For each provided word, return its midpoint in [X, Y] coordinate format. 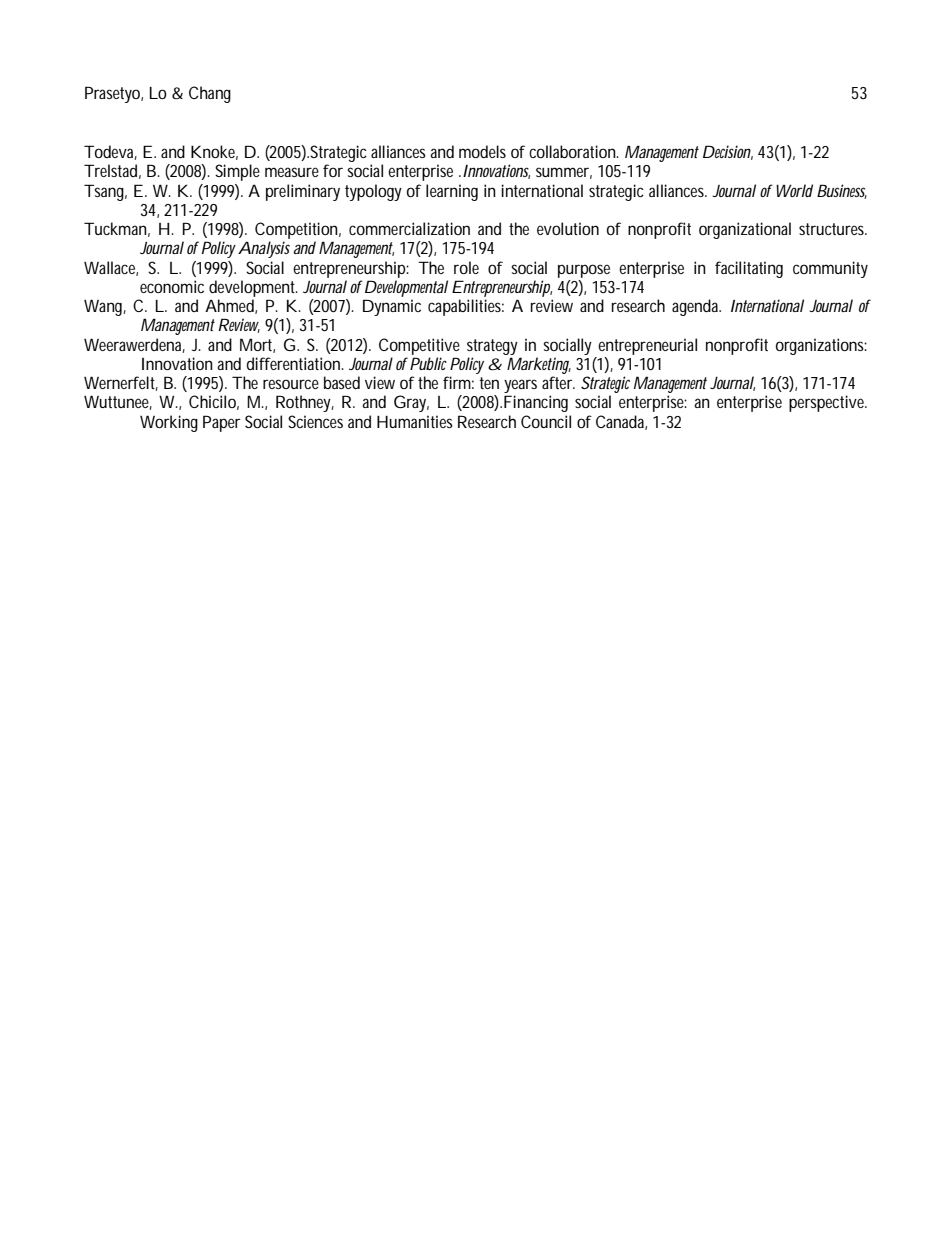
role [466, 267]
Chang [210, 94]
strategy [492, 347]
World [792, 190]
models [482, 151]
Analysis [264, 249]
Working [169, 423]
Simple [237, 172]
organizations [821, 346]
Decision [728, 152]
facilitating [749, 269]
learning [452, 192]
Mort [257, 345]
